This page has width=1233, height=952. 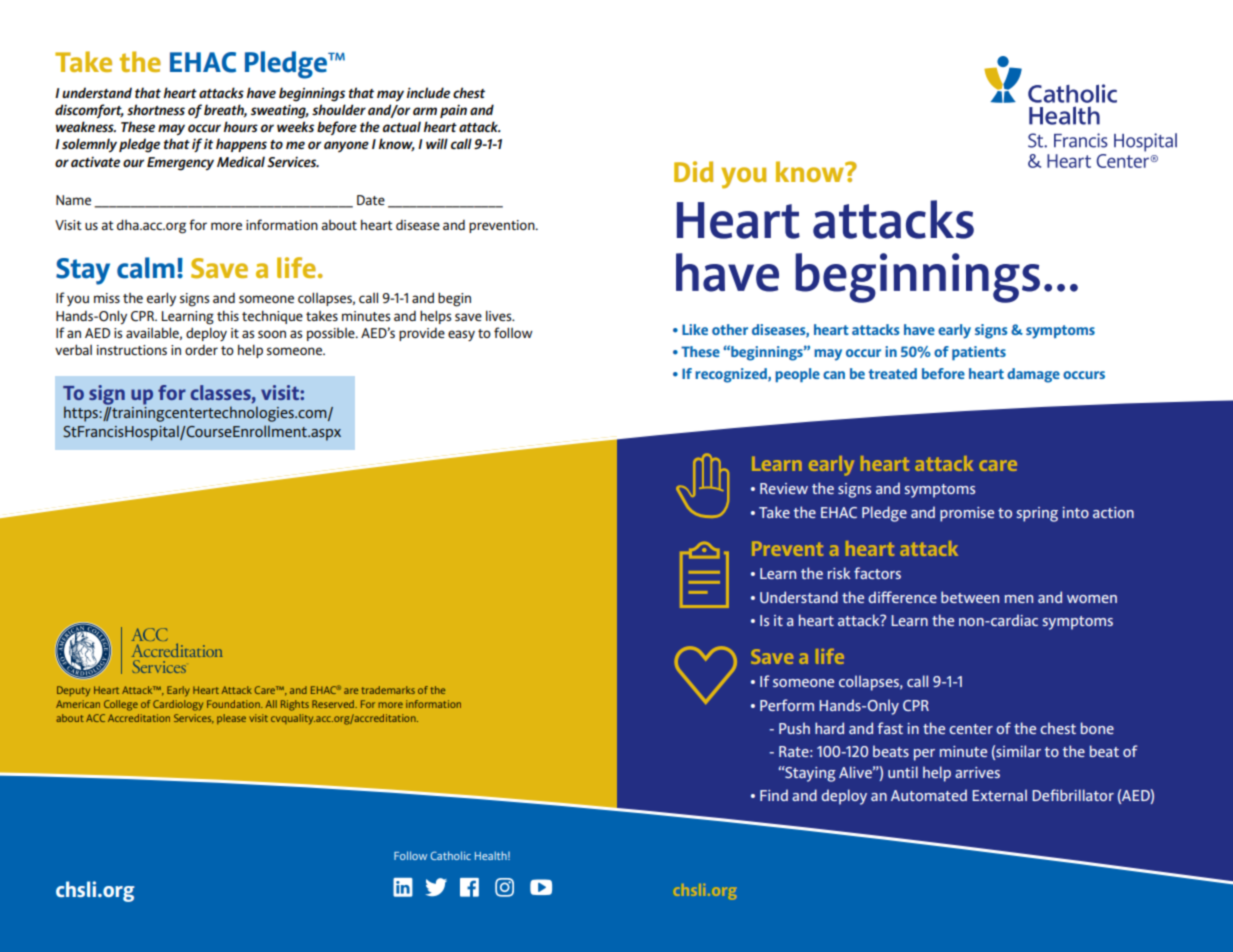 What do you see at coordinates (890, 728) in the page?
I see `fast` at bounding box center [890, 728].
